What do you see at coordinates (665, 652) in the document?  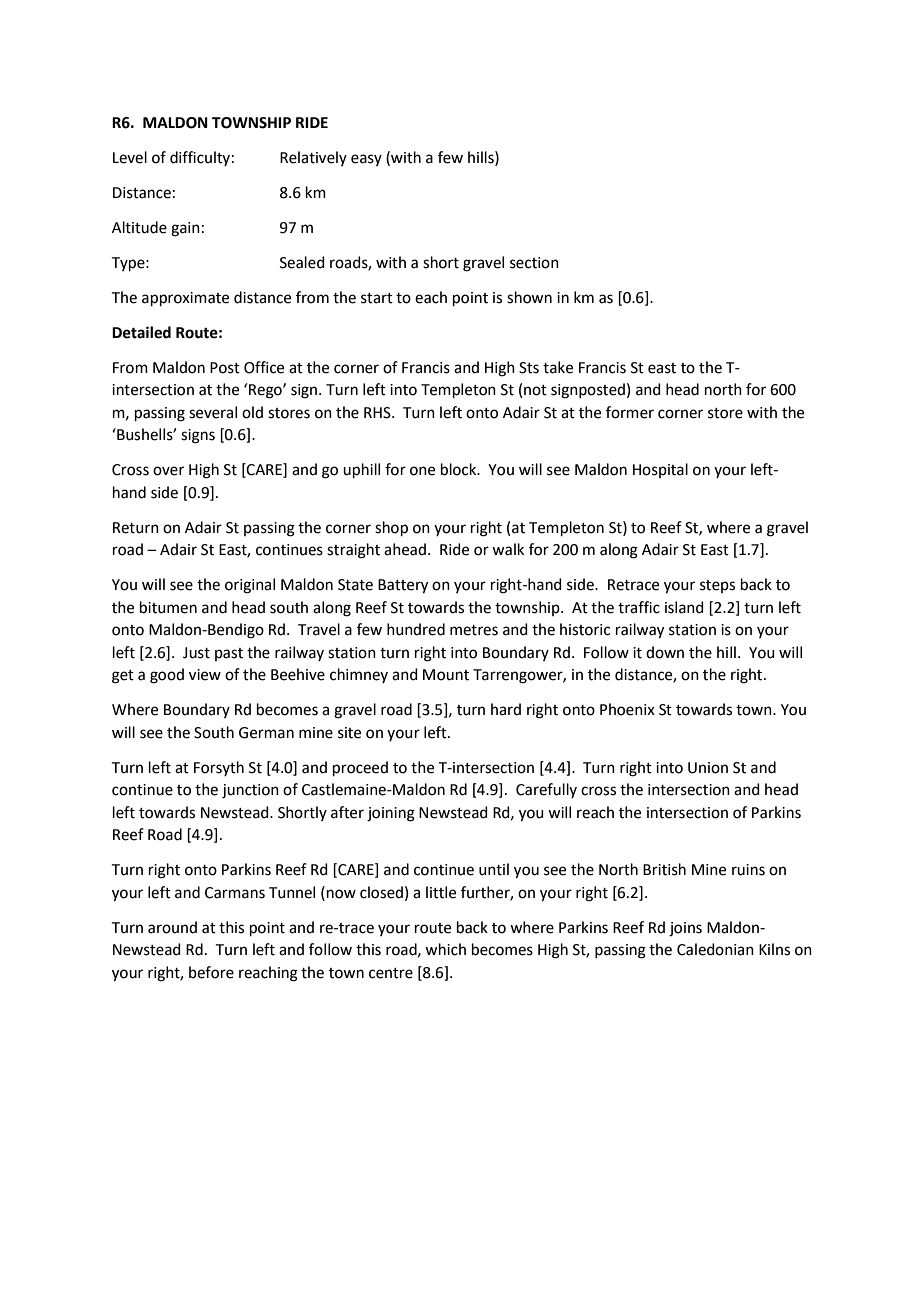 I see `down` at bounding box center [665, 652].
